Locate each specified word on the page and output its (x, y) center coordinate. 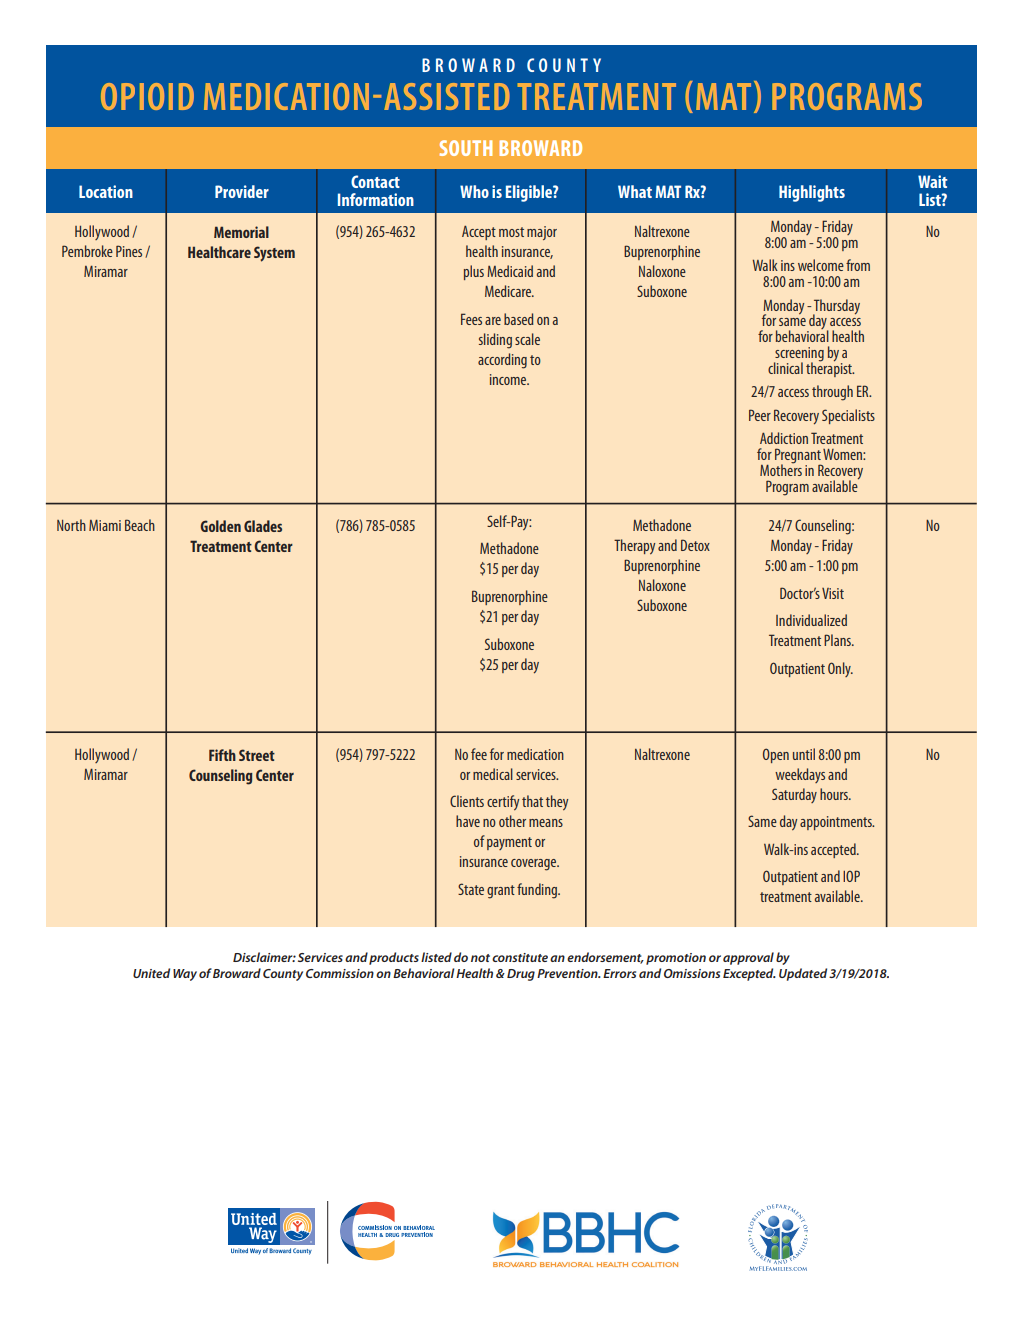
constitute (520, 957)
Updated (803, 974)
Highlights (812, 193)
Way (185, 975)
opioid (147, 96)
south (466, 148)
